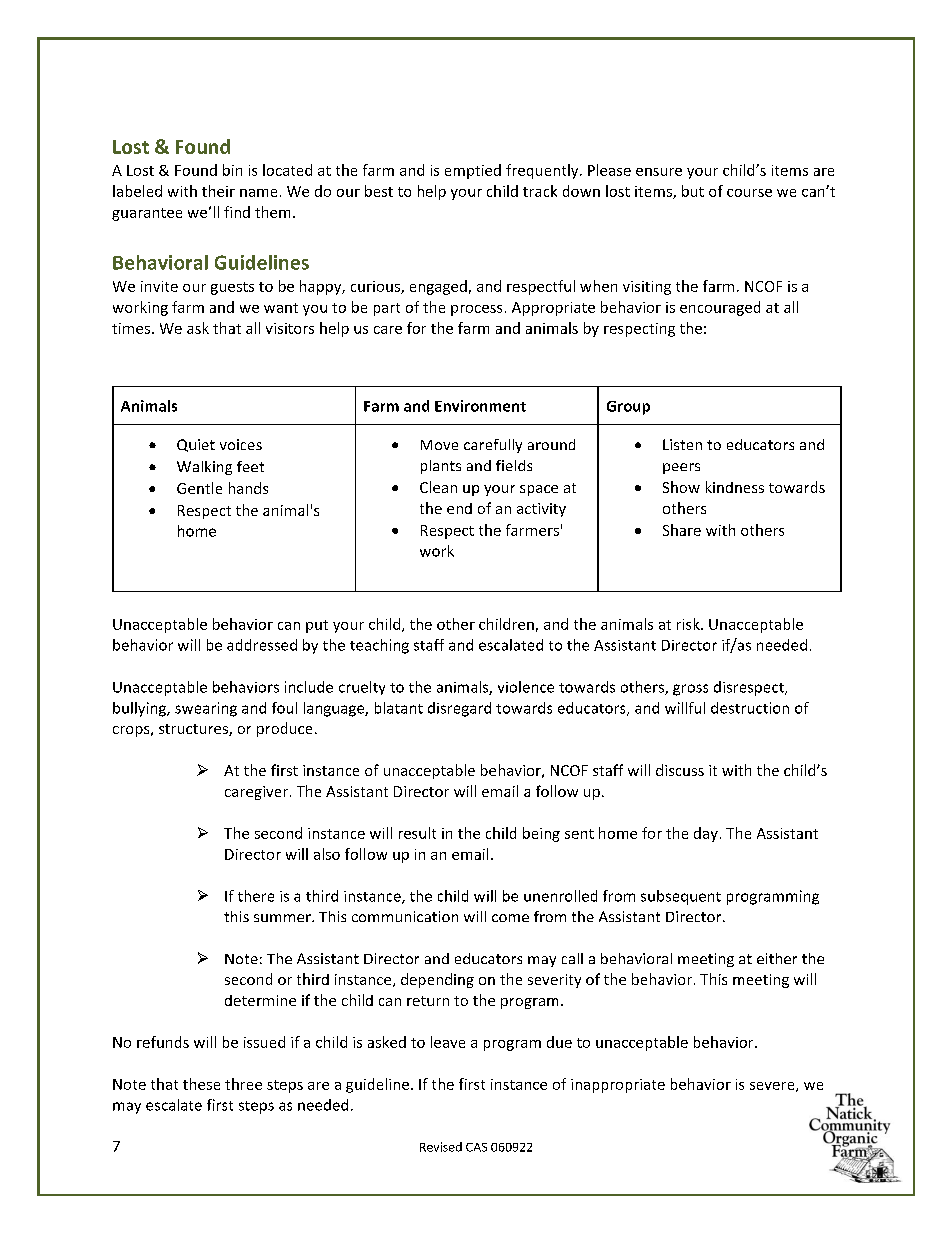 This screenshot has width=952, height=1233. I want to click on their, so click(218, 191).
